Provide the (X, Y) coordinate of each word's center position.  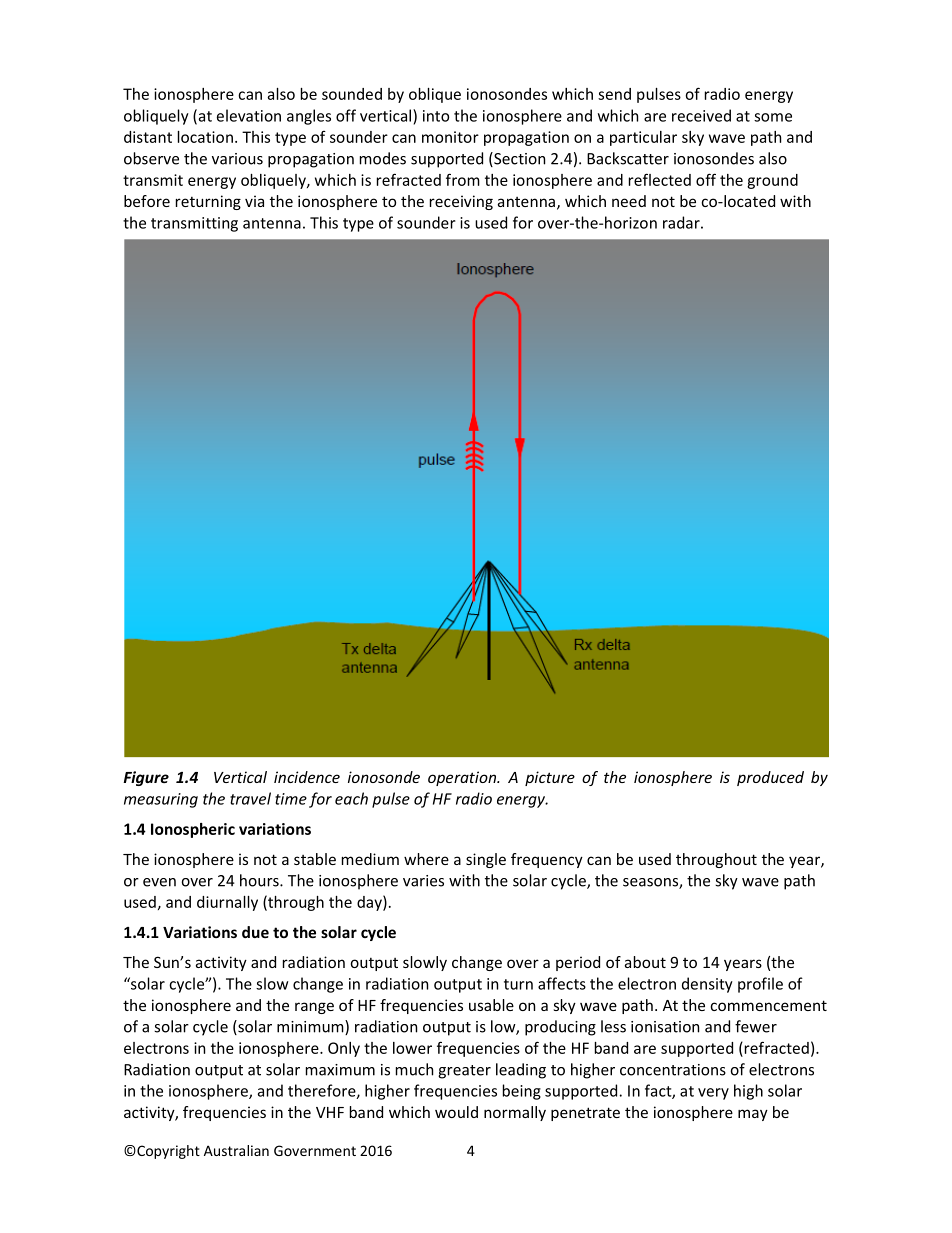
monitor (450, 137)
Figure (146, 778)
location (205, 137)
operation (463, 778)
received (701, 115)
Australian (236, 1150)
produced (770, 778)
